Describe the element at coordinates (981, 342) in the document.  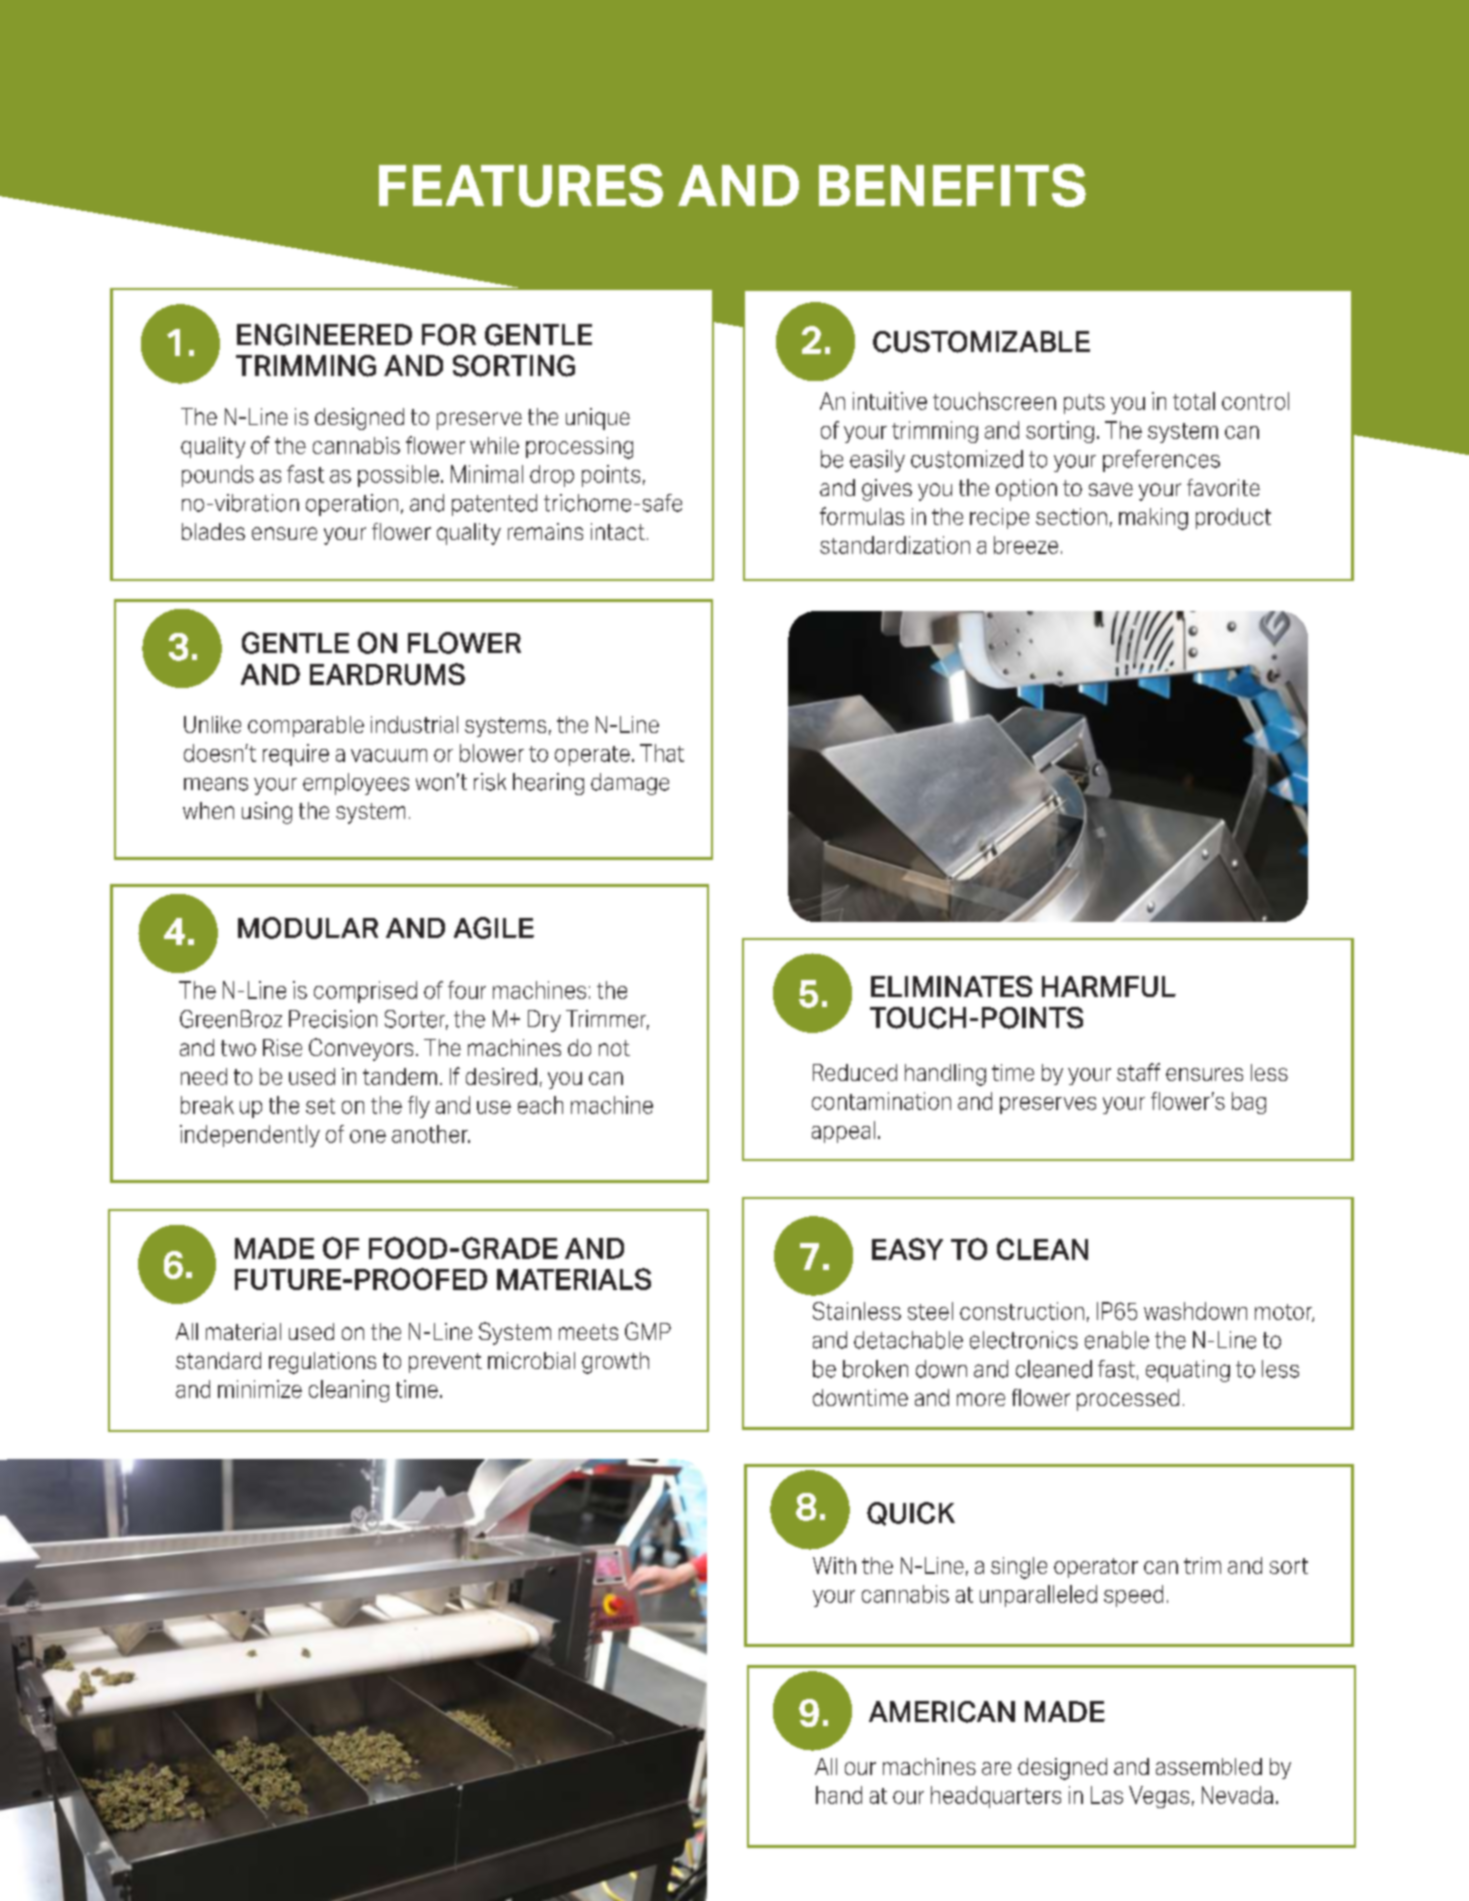
I see `CUSTOMIZABLE` at that location.
